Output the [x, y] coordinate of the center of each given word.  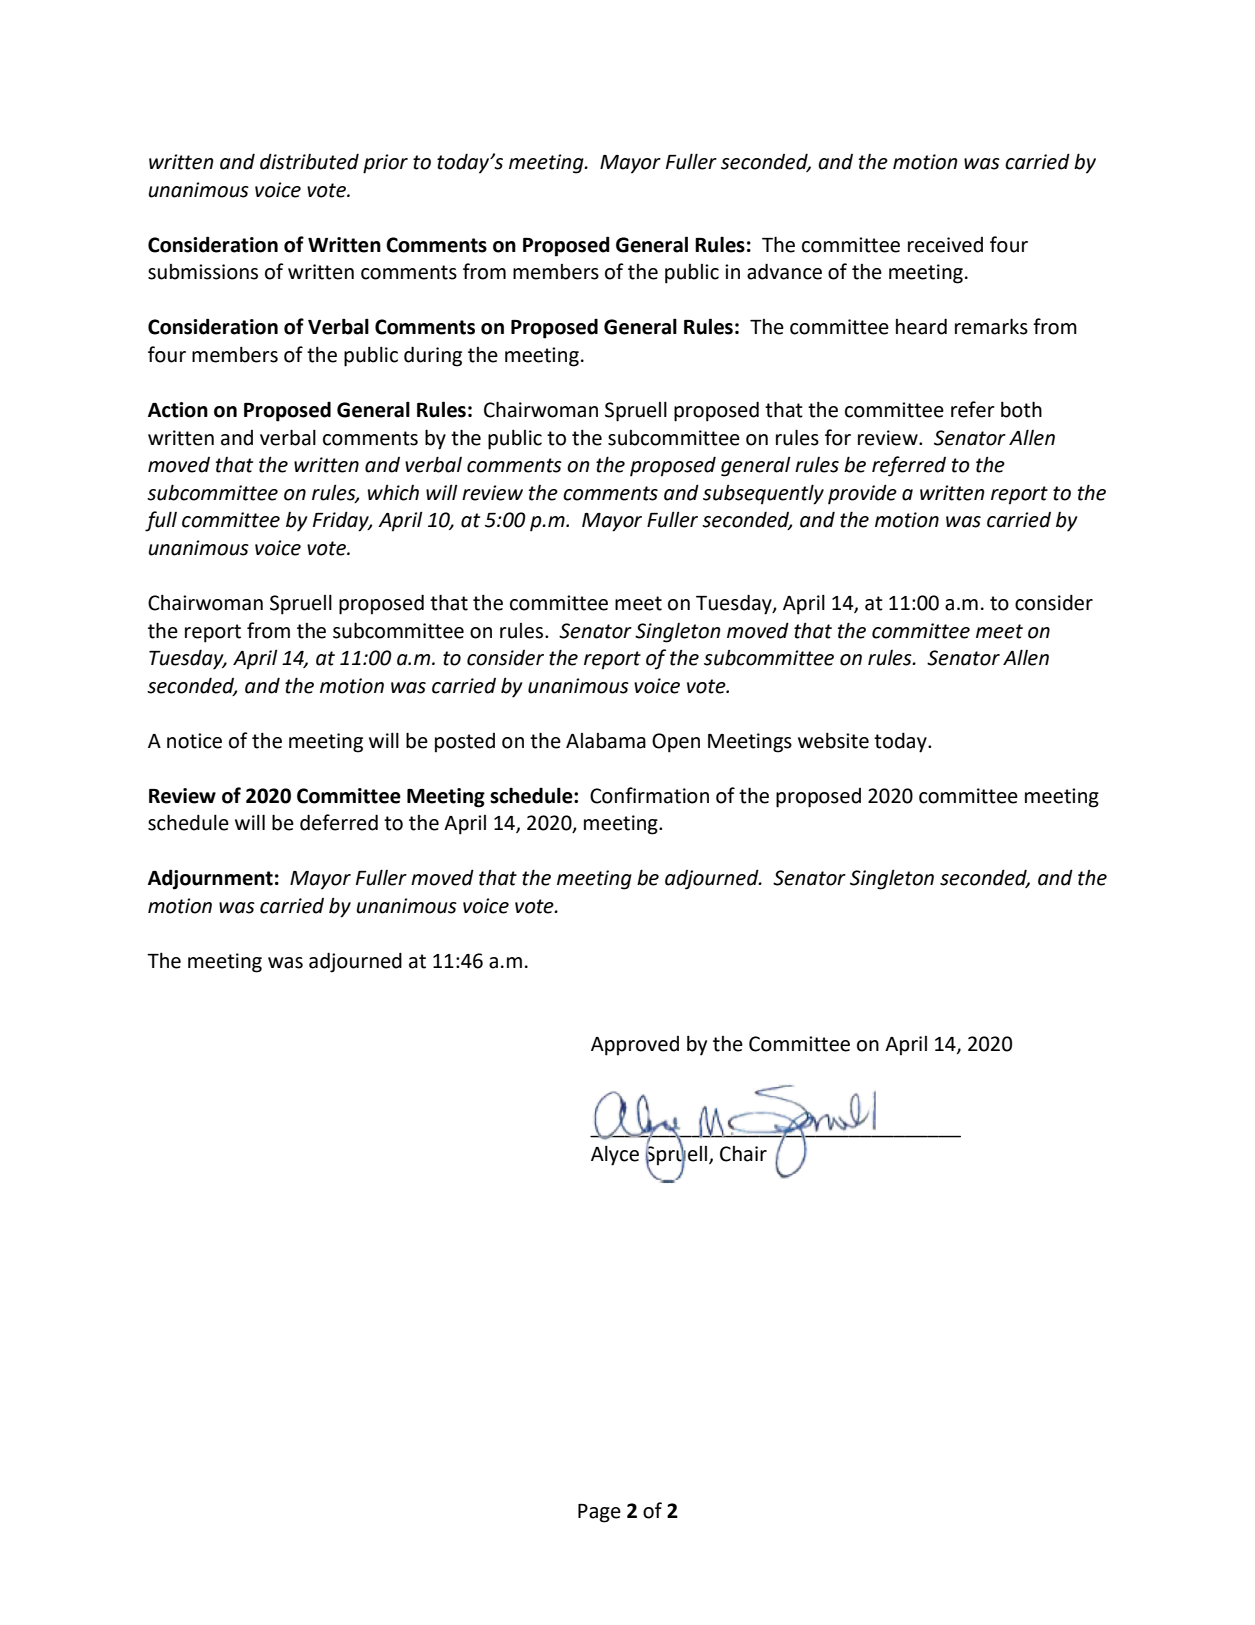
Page [599, 1513]
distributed [309, 161]
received [945, 245]
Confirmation [649, 795]
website [833, 740]
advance [784, 271]
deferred [339, 822]
